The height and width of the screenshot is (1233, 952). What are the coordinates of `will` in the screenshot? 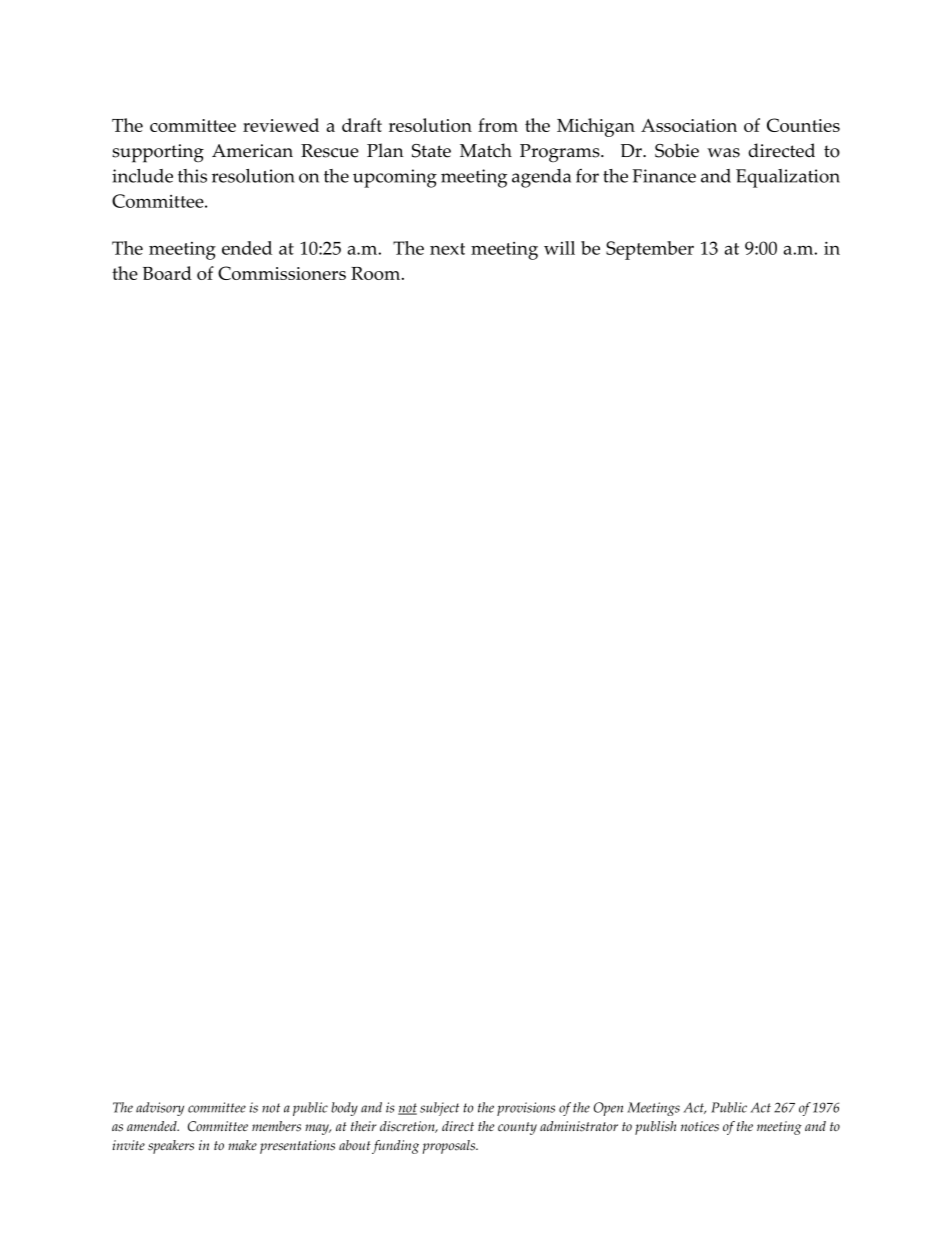 It's located at (559, 248).
